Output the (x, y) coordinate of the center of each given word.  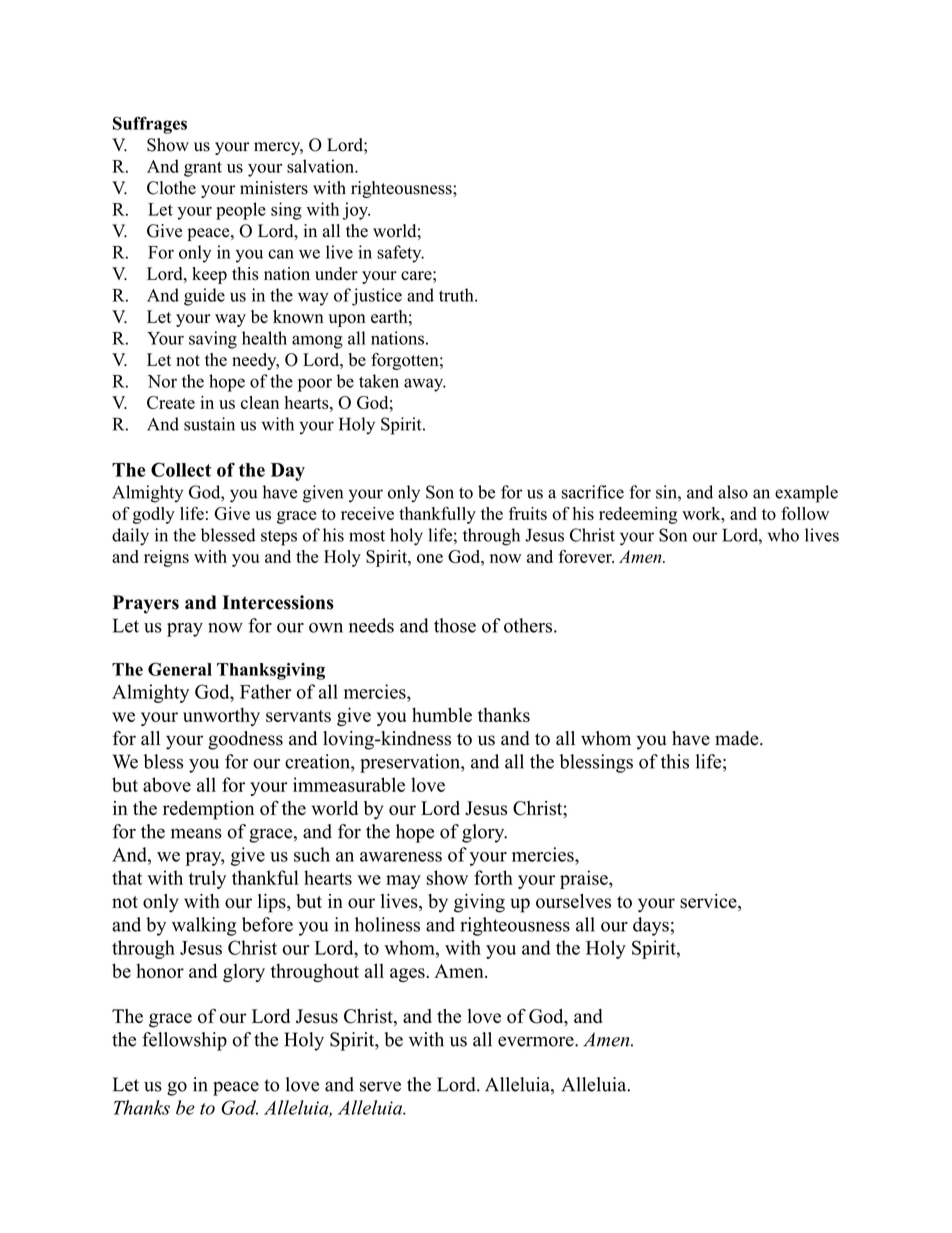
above (167, 784)
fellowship (184, 1041)
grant (203, 169)
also (733, 492)
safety (400, 254)
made (738, 738)
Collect (181, 469)
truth (457, 295)
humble (442, 714)
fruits (528, 513)
